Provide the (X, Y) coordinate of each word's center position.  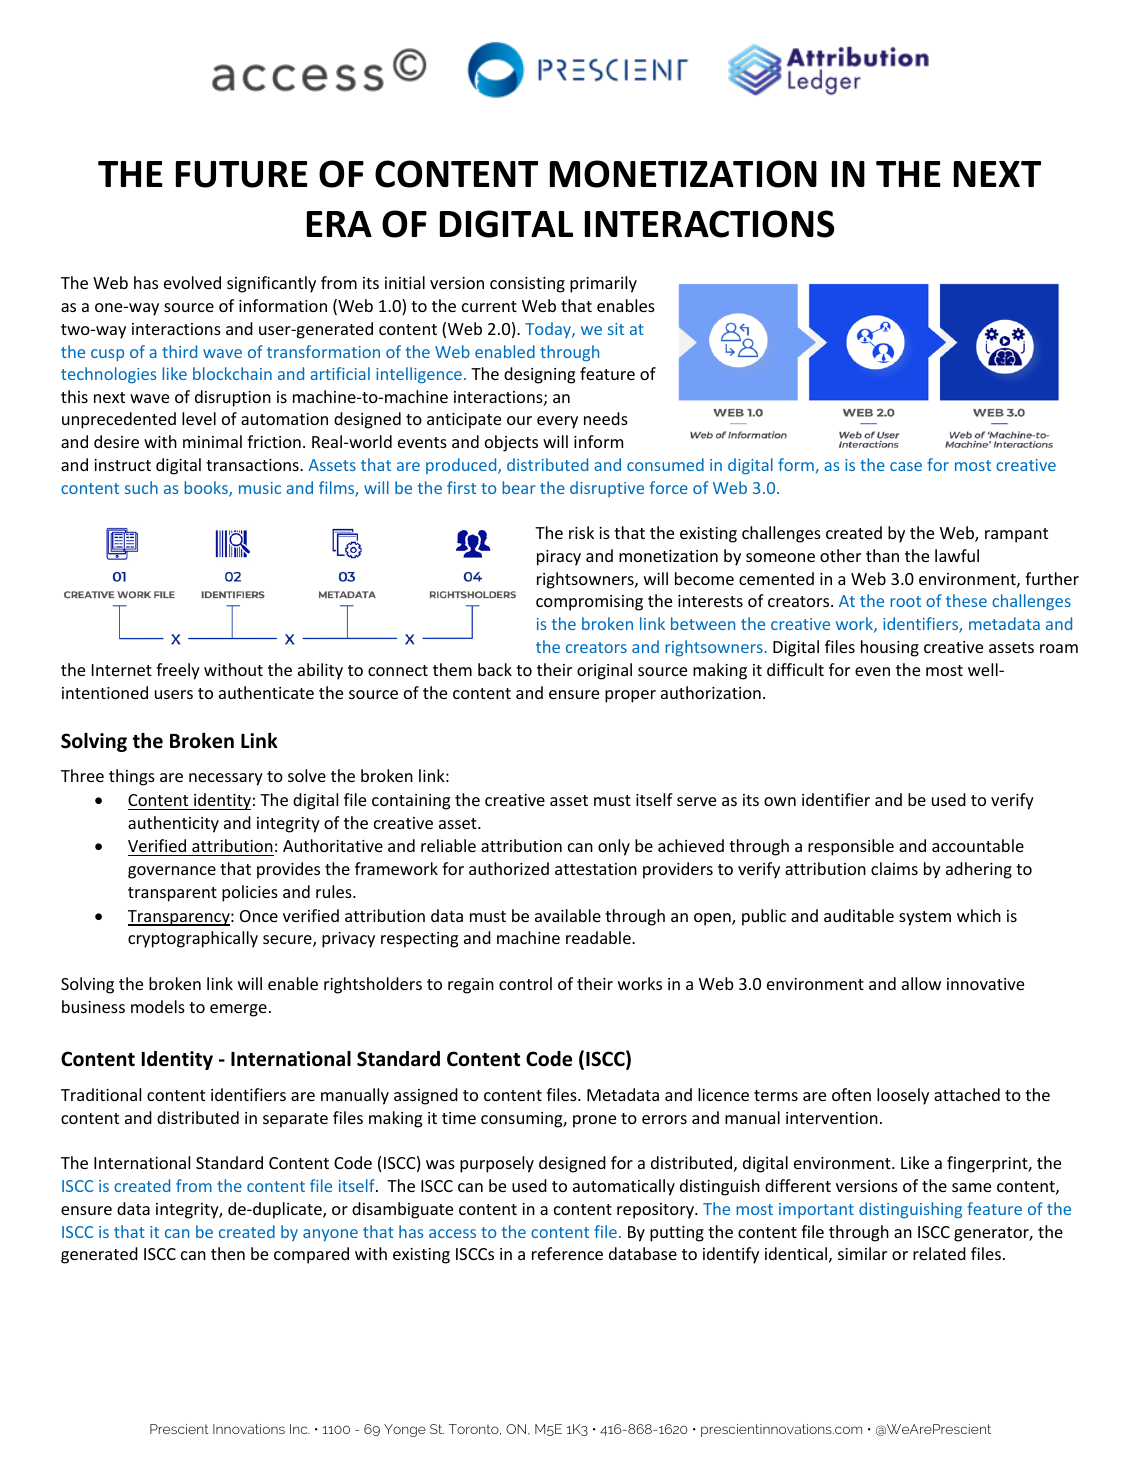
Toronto (475, 1429)
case (906, 466)
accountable (978, 845)
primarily (603, 284)
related (939, 1253)
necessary (226, 779)
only (614, 847)
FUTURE (242, 174)
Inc (300, 1429)
